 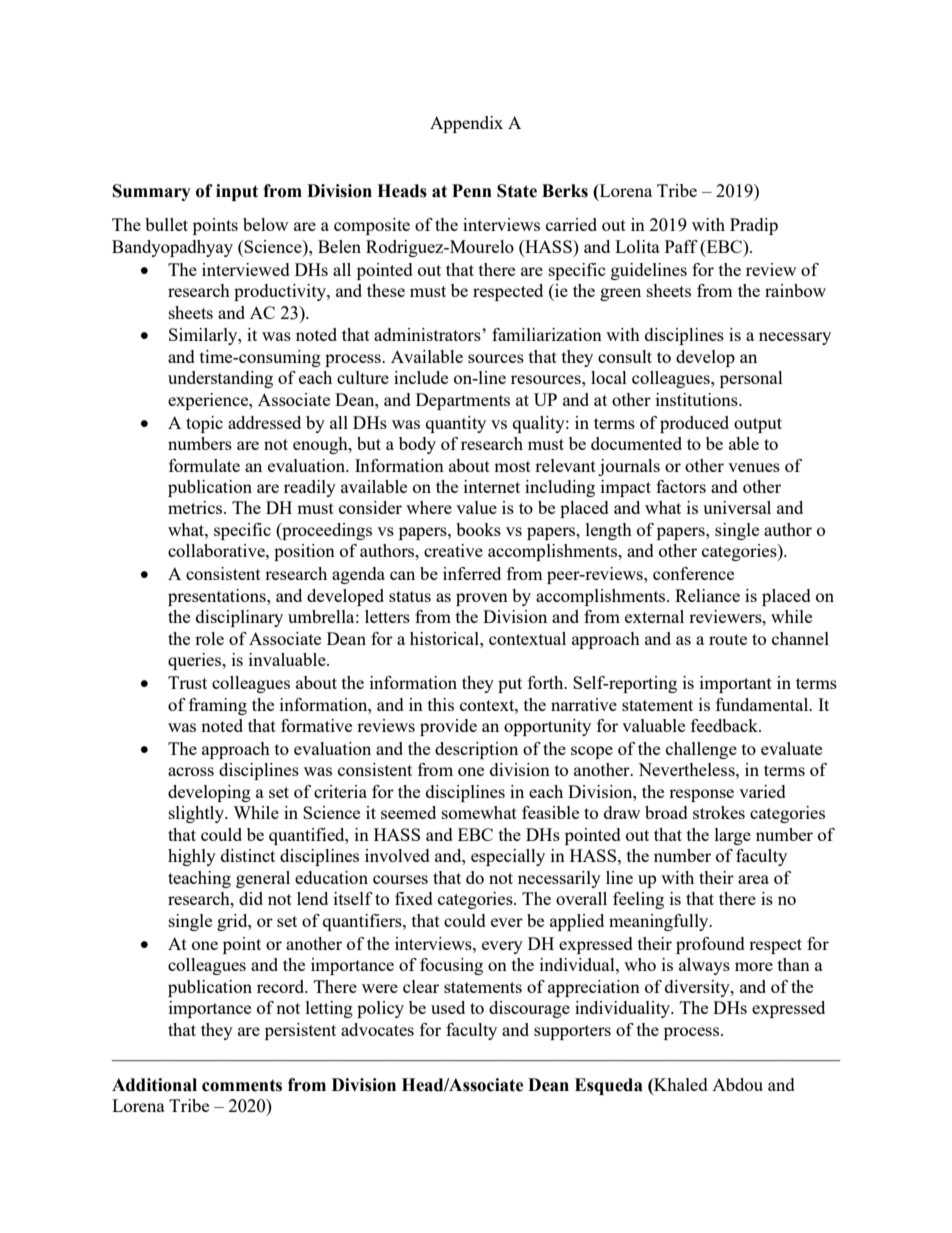 I want to click on comments, so click(x=242, y=1085).
